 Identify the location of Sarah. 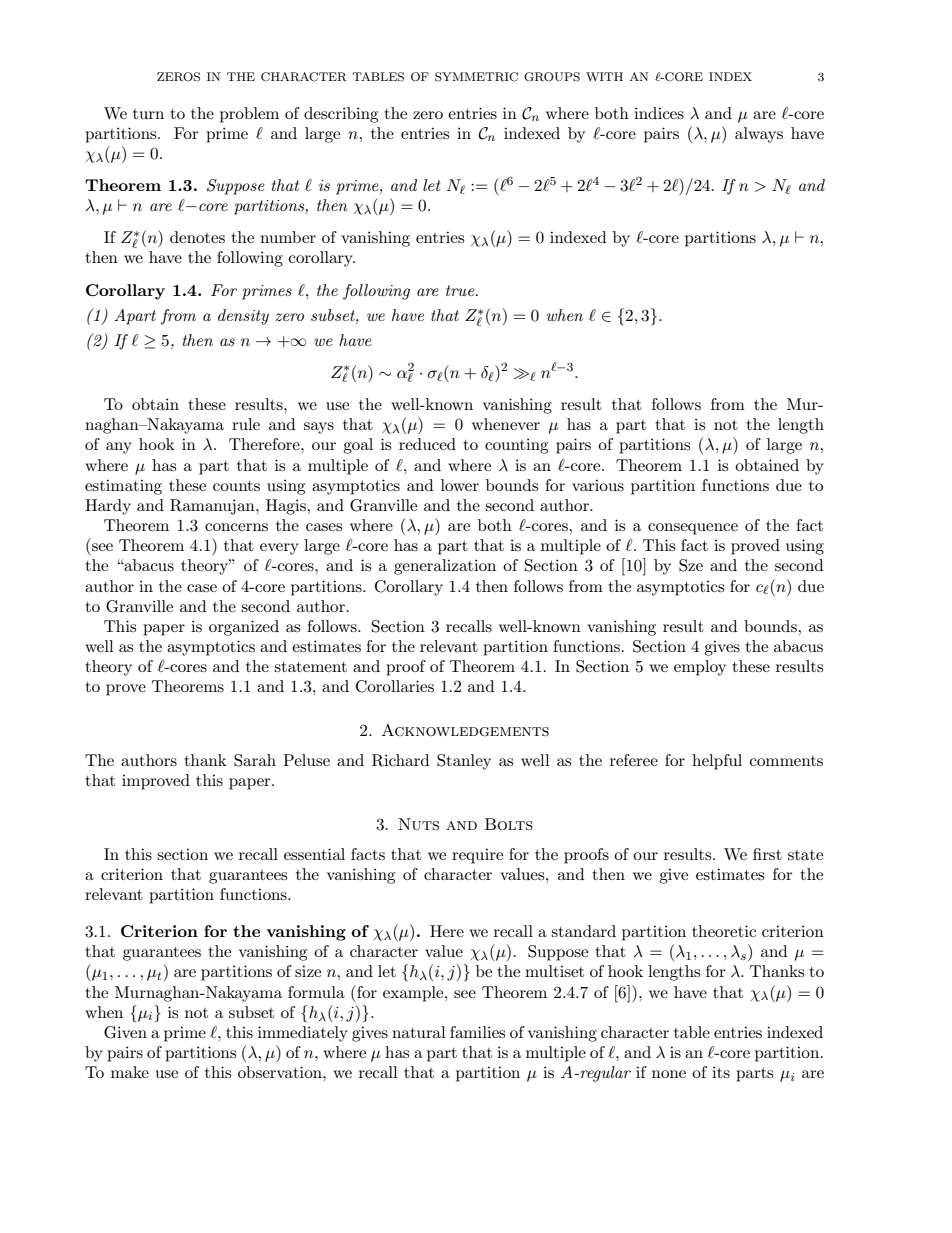
(255, 760).
